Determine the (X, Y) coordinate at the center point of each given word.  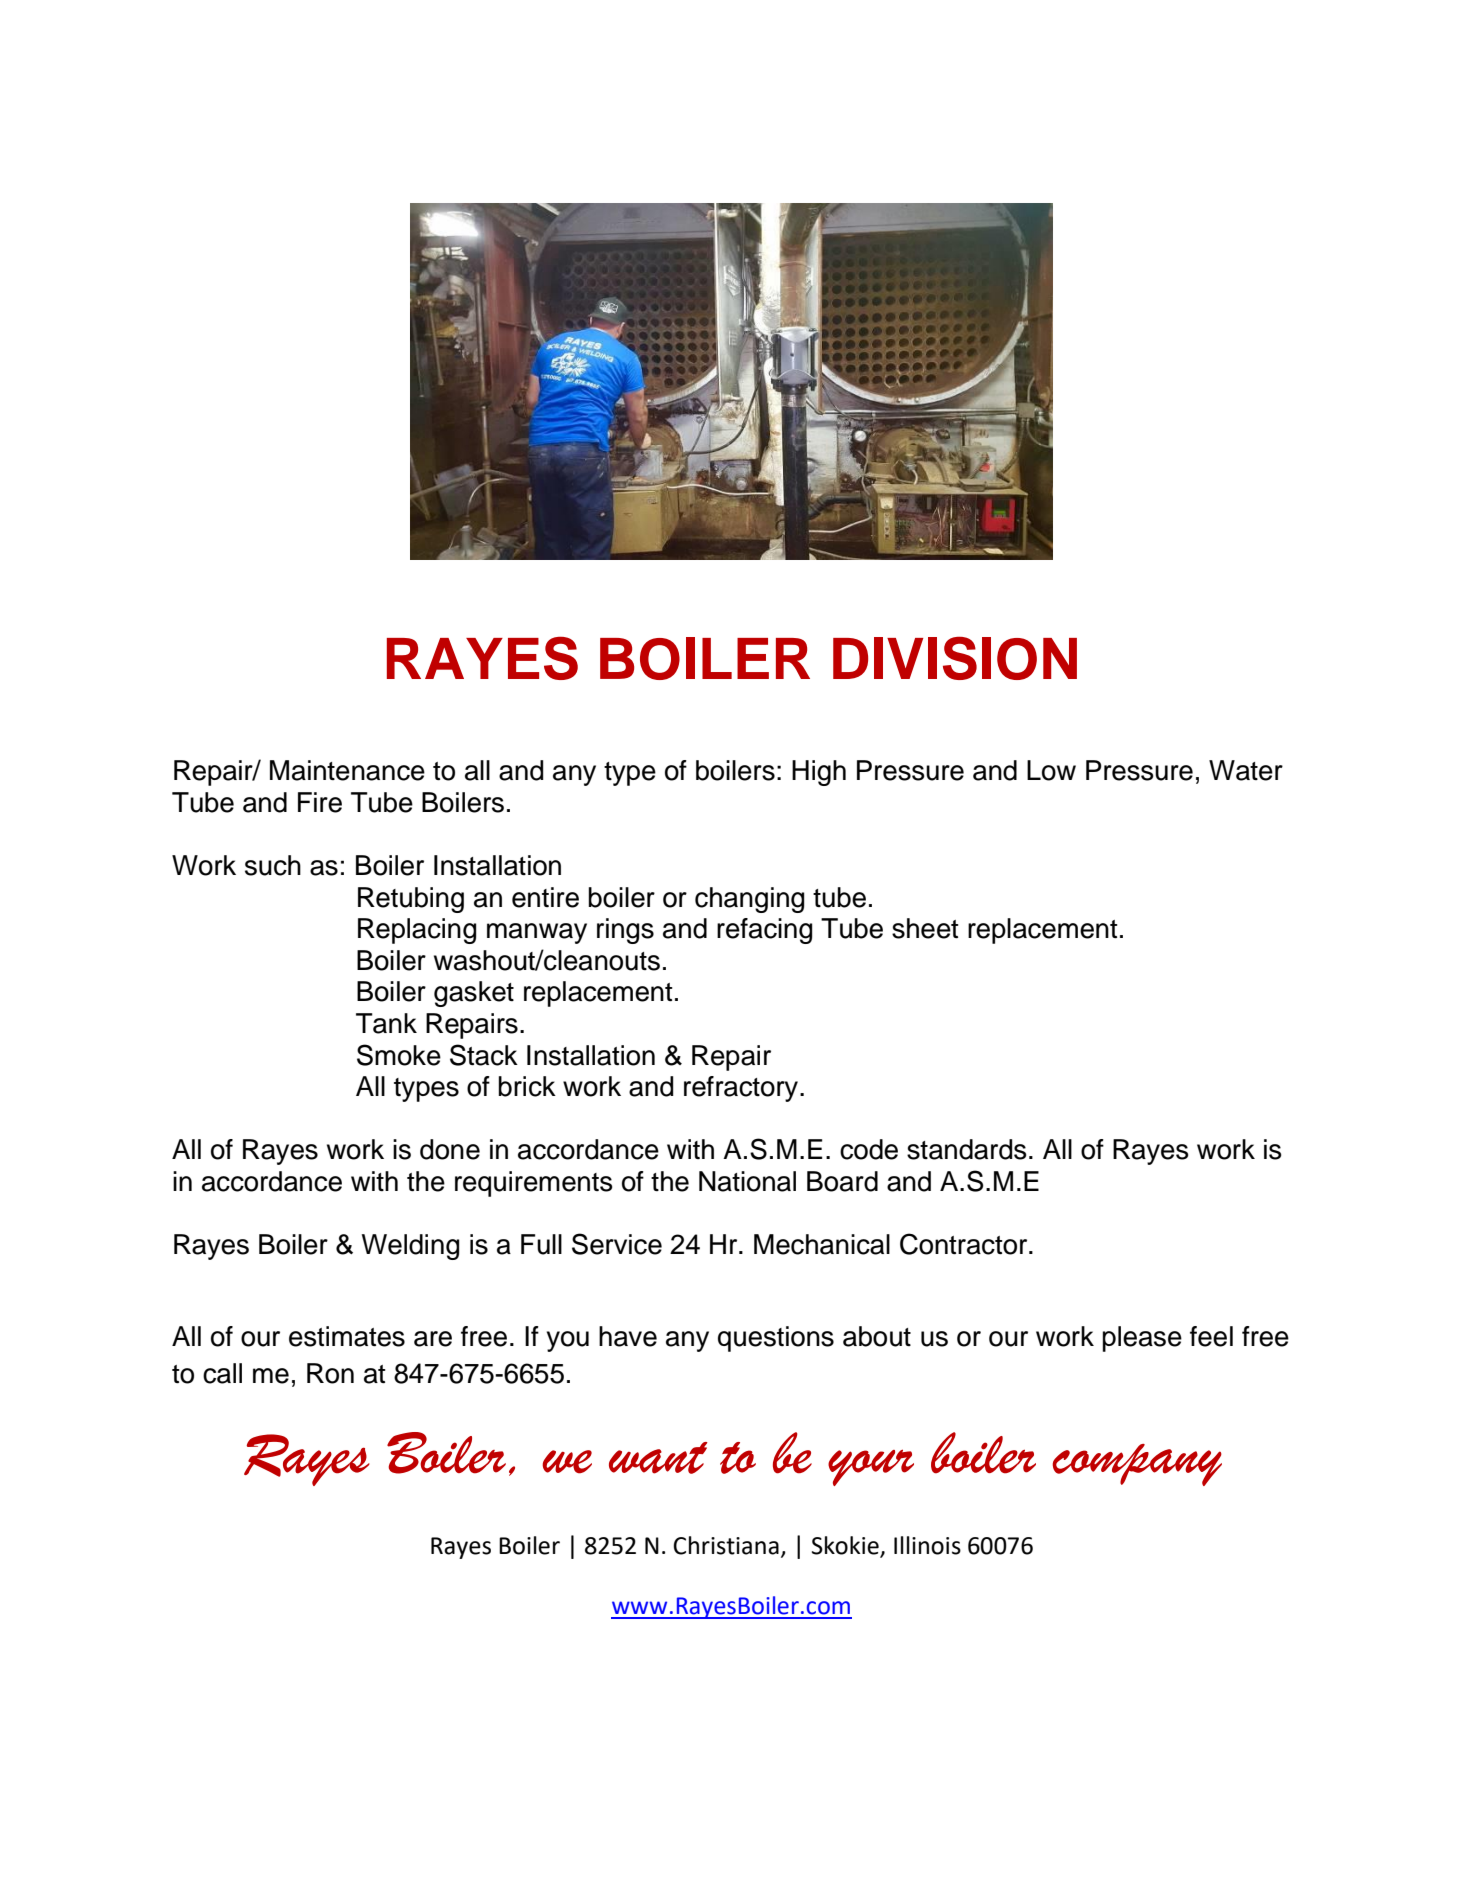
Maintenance (347, 770)
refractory (742, 1089)
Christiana (726, 1545)
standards (966, 1149)
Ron (330, 1373)
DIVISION (955, 658)
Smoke (399, 1055)
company (1137, 1465)
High (819, 773)
